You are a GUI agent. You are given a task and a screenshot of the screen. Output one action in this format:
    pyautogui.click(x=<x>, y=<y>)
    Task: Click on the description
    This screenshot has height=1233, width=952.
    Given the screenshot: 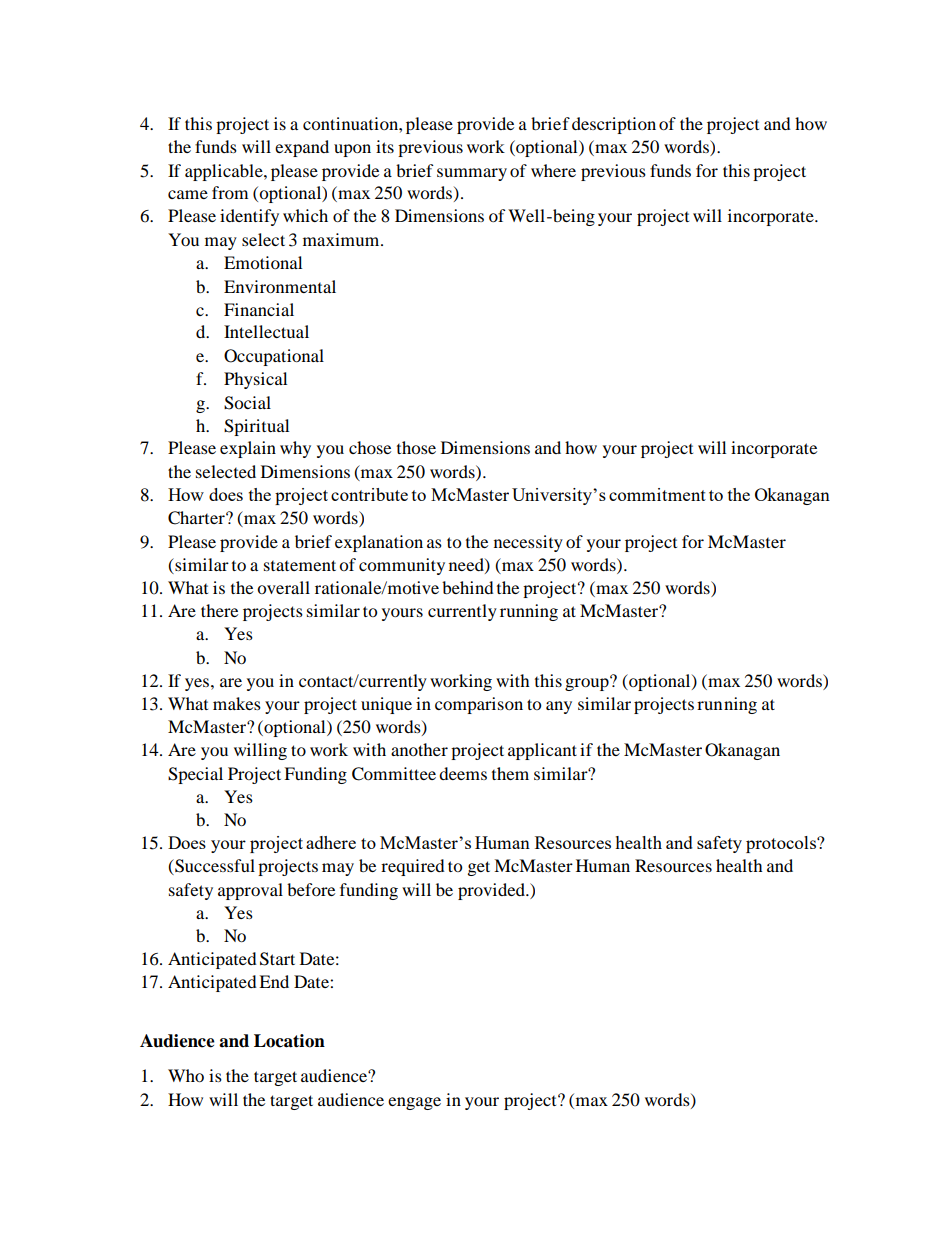 What is the action you would take?
    pyautogui.click(x=614, y=125)
